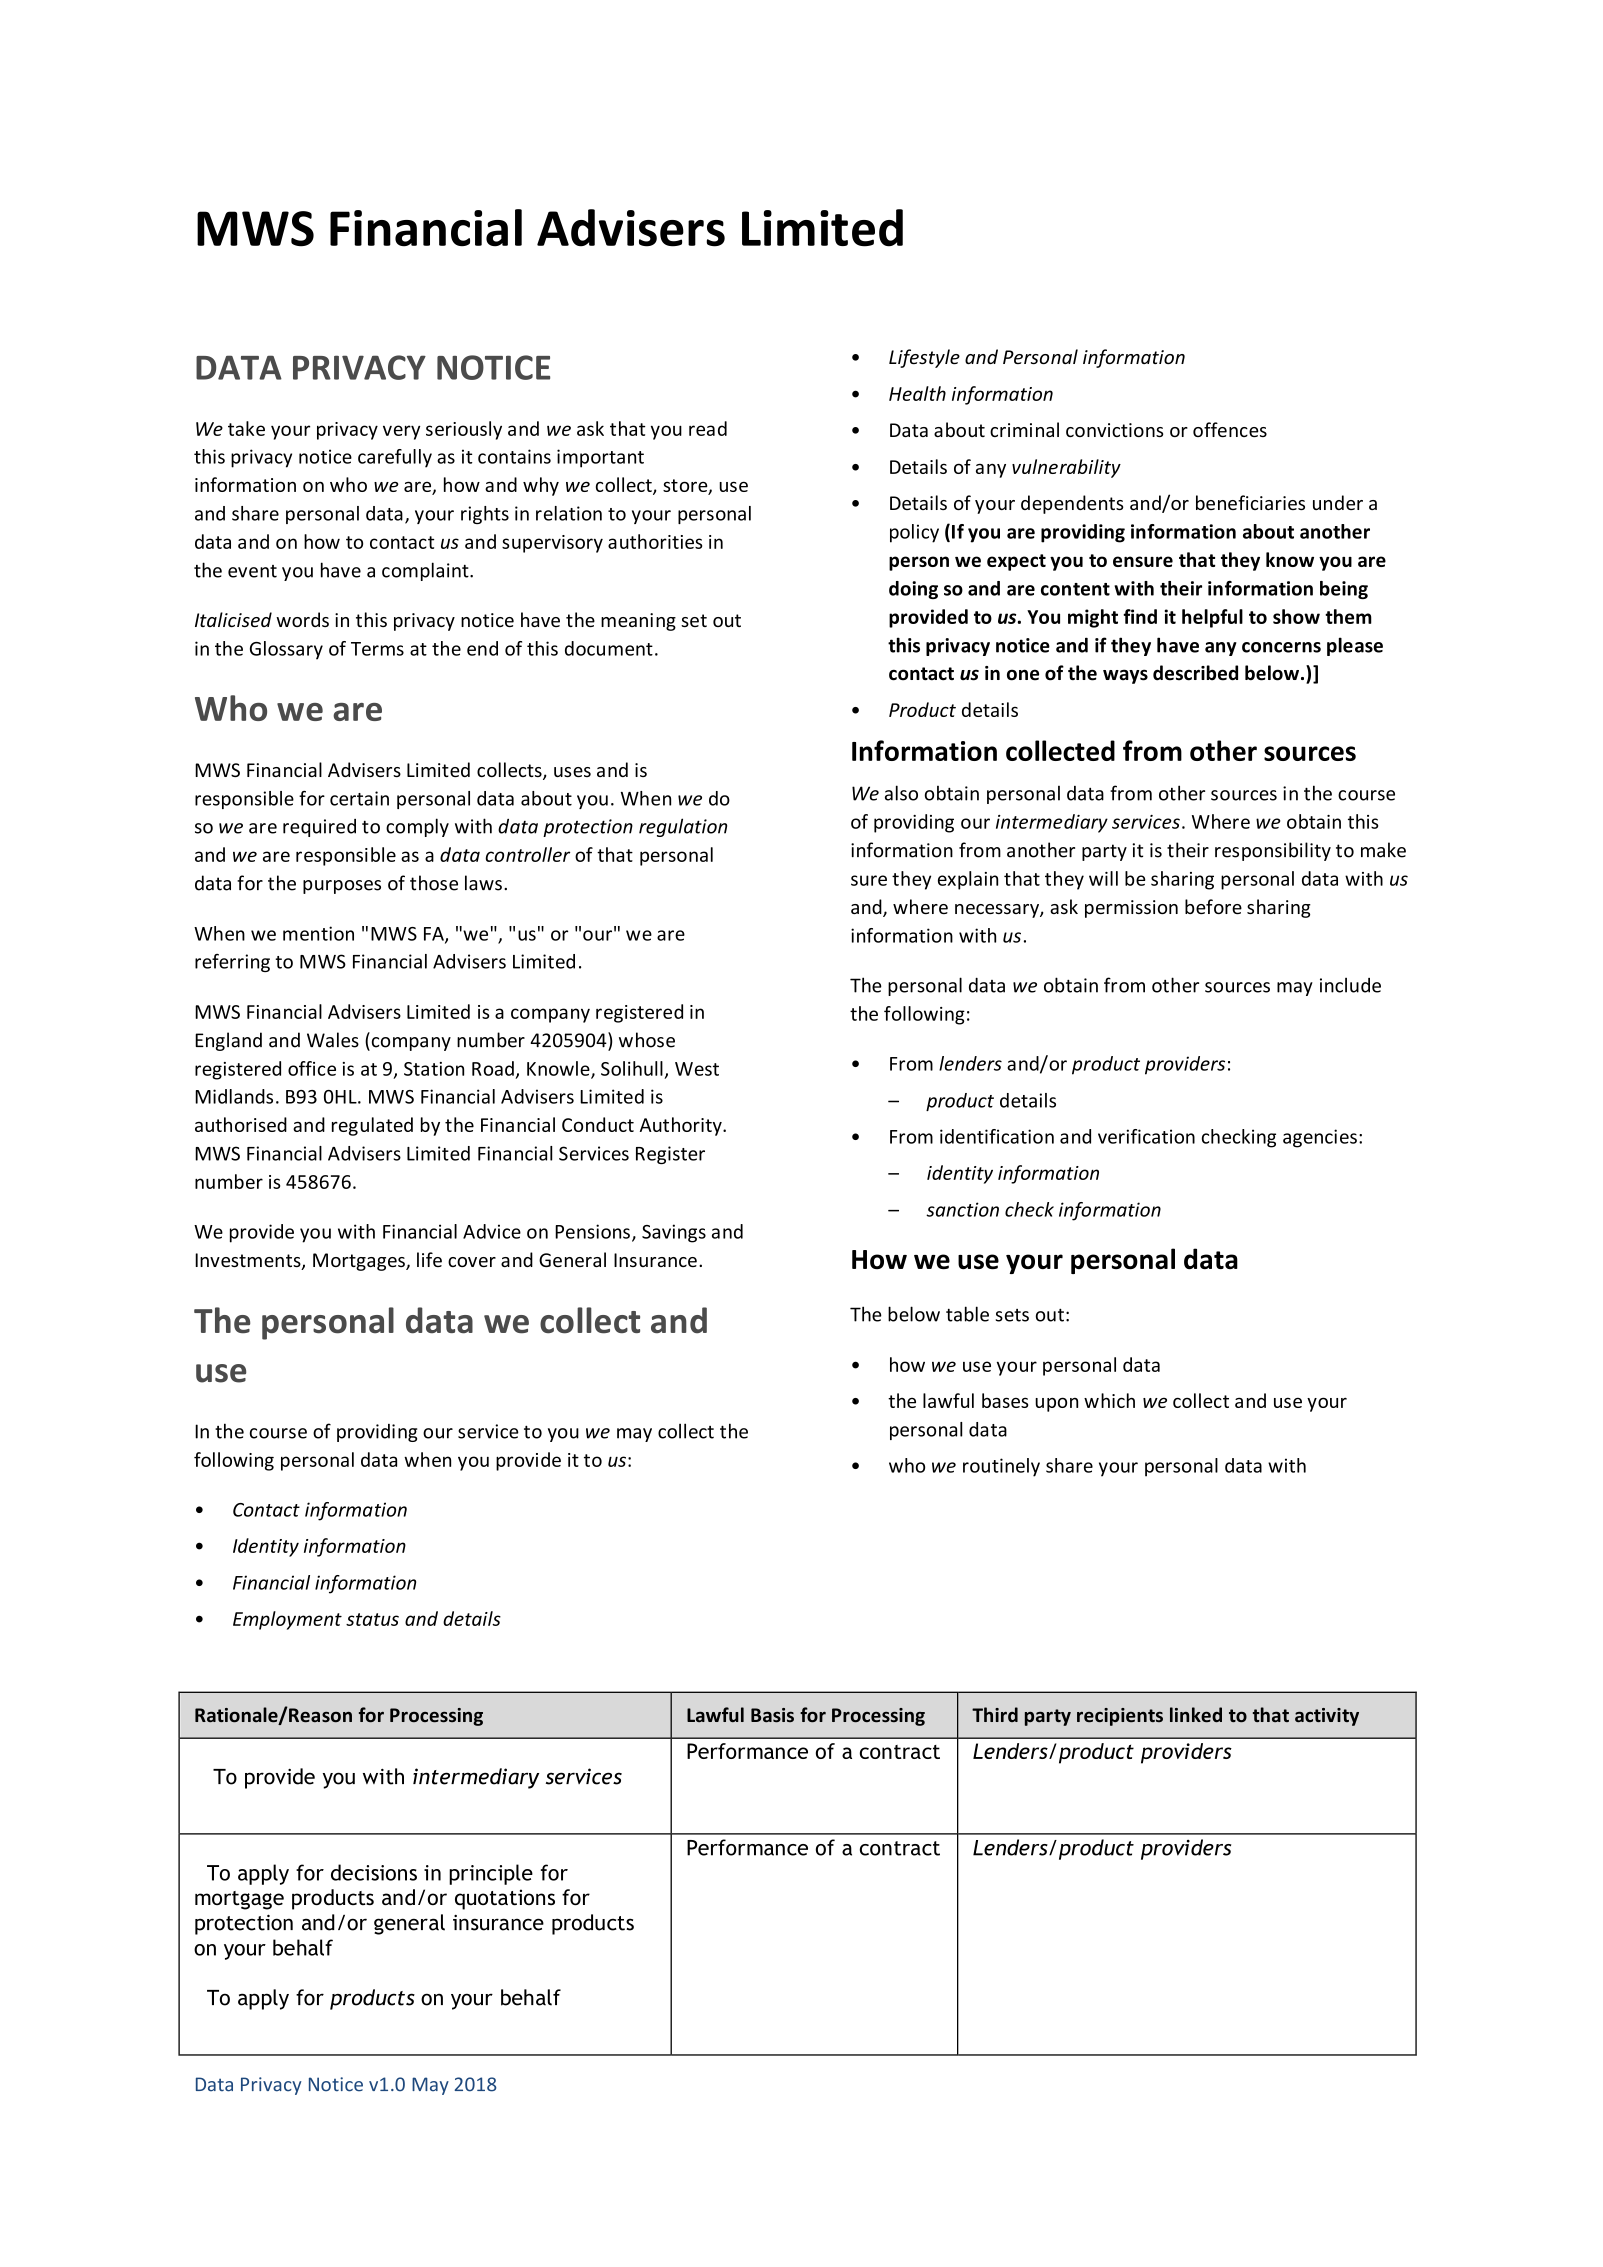 This screenshot has width=1603, height=2267. I want to click on also, so click(901, 793).
